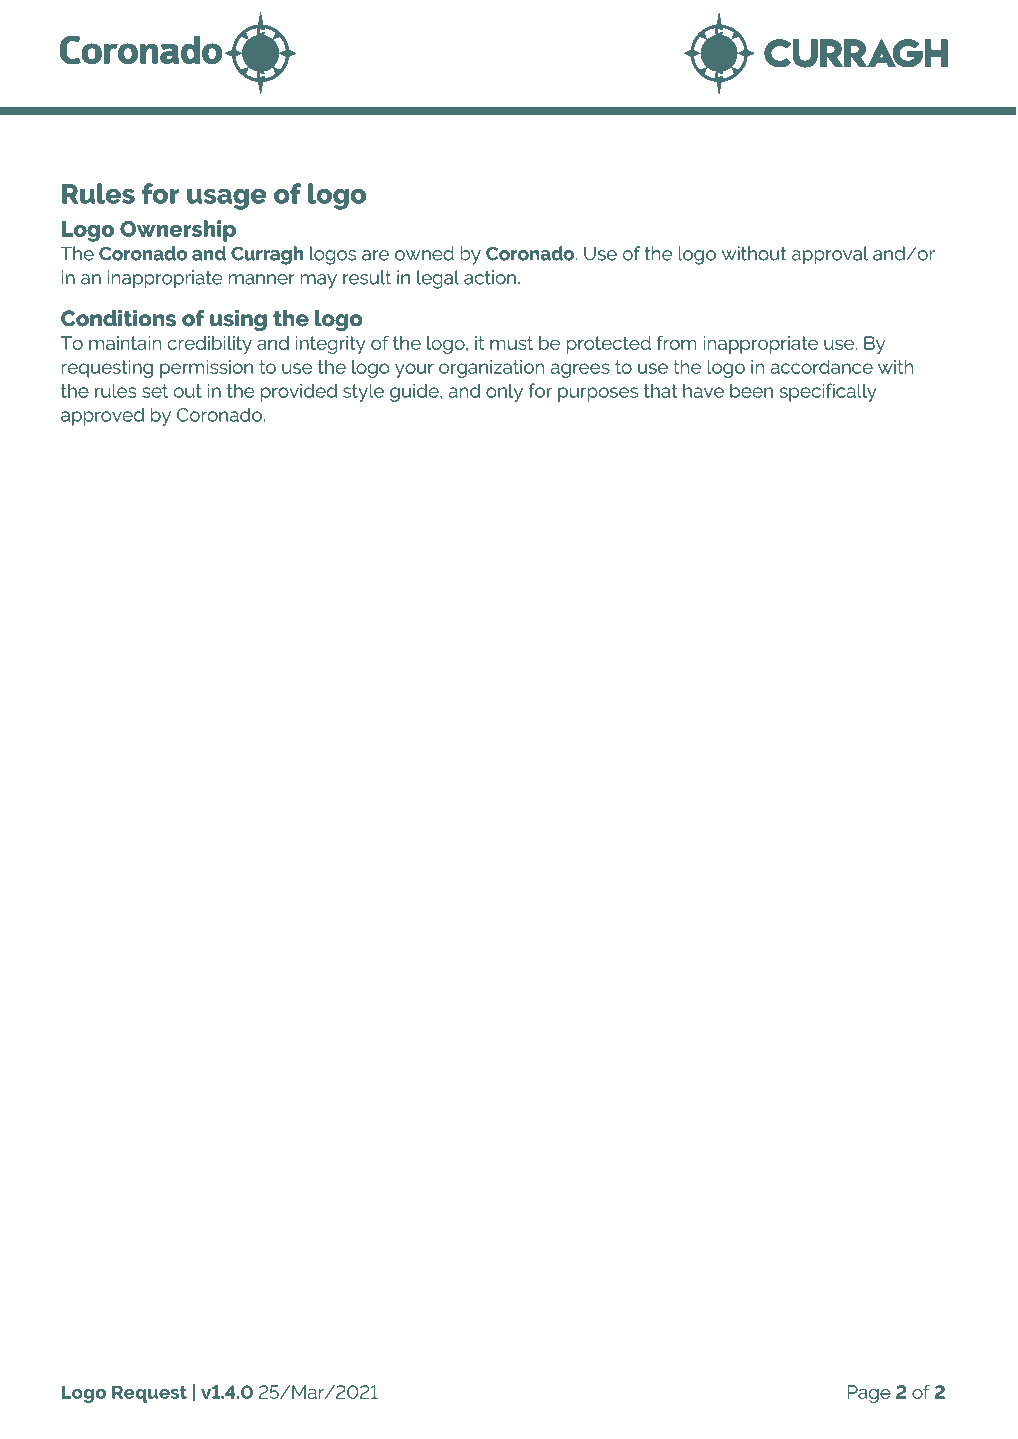 Image resolution: width=1018 pixels, height=1439 pixels. Describe the element at coordinates (415, 393) in the document. I see `guide` at that location.
